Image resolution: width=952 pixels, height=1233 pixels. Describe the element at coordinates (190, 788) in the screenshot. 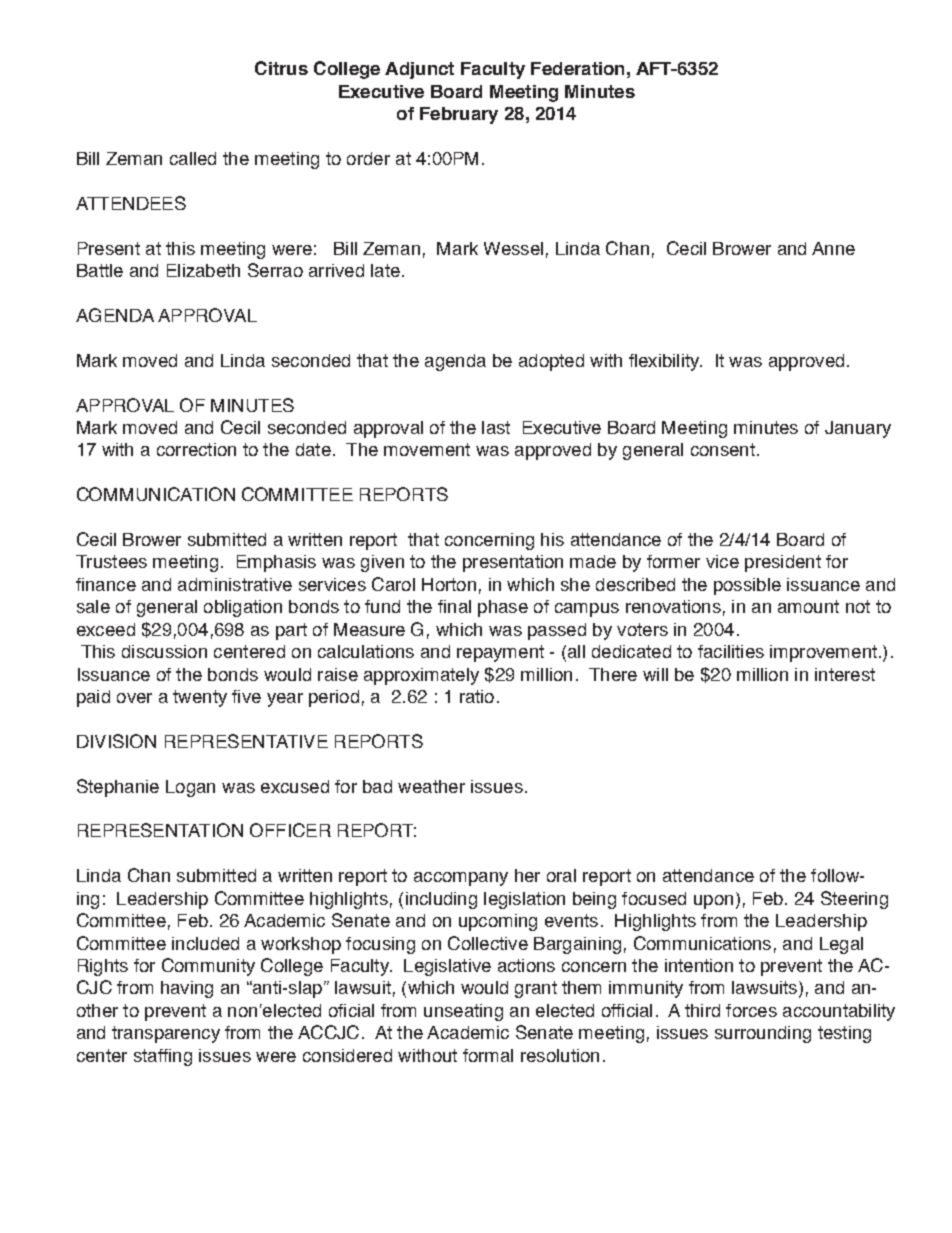

I see `Logan` at that location.
